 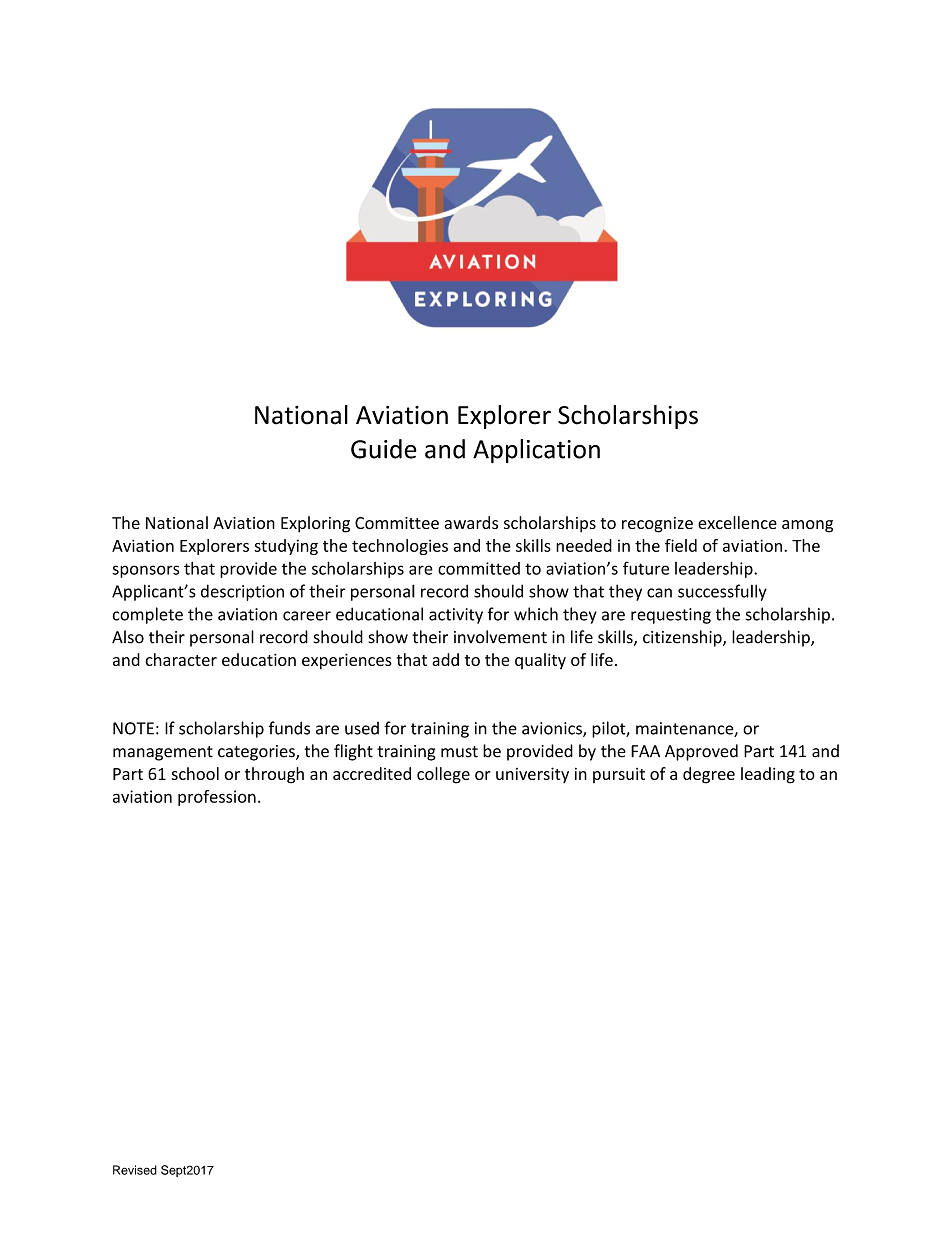 What do you see at coordinates (217, 798) in the screenshot?
I see `profession` at bounding box center [217, 798].
